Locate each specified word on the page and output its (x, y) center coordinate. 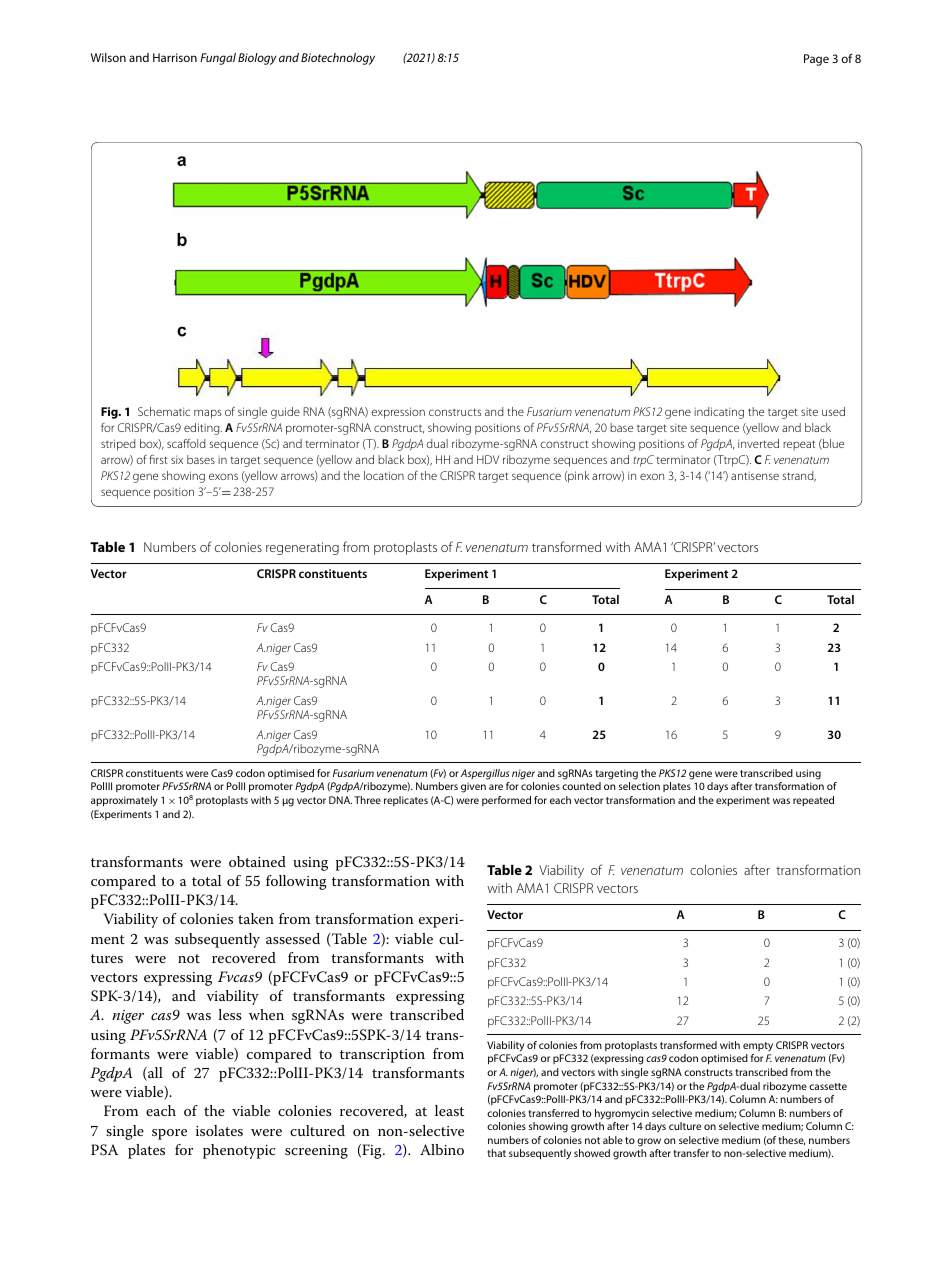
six (177, 459)
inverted (758, 443)
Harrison (175, 57)
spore (169, 1134)
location (384, 475)
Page (816, 60)
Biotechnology (338, 59)
